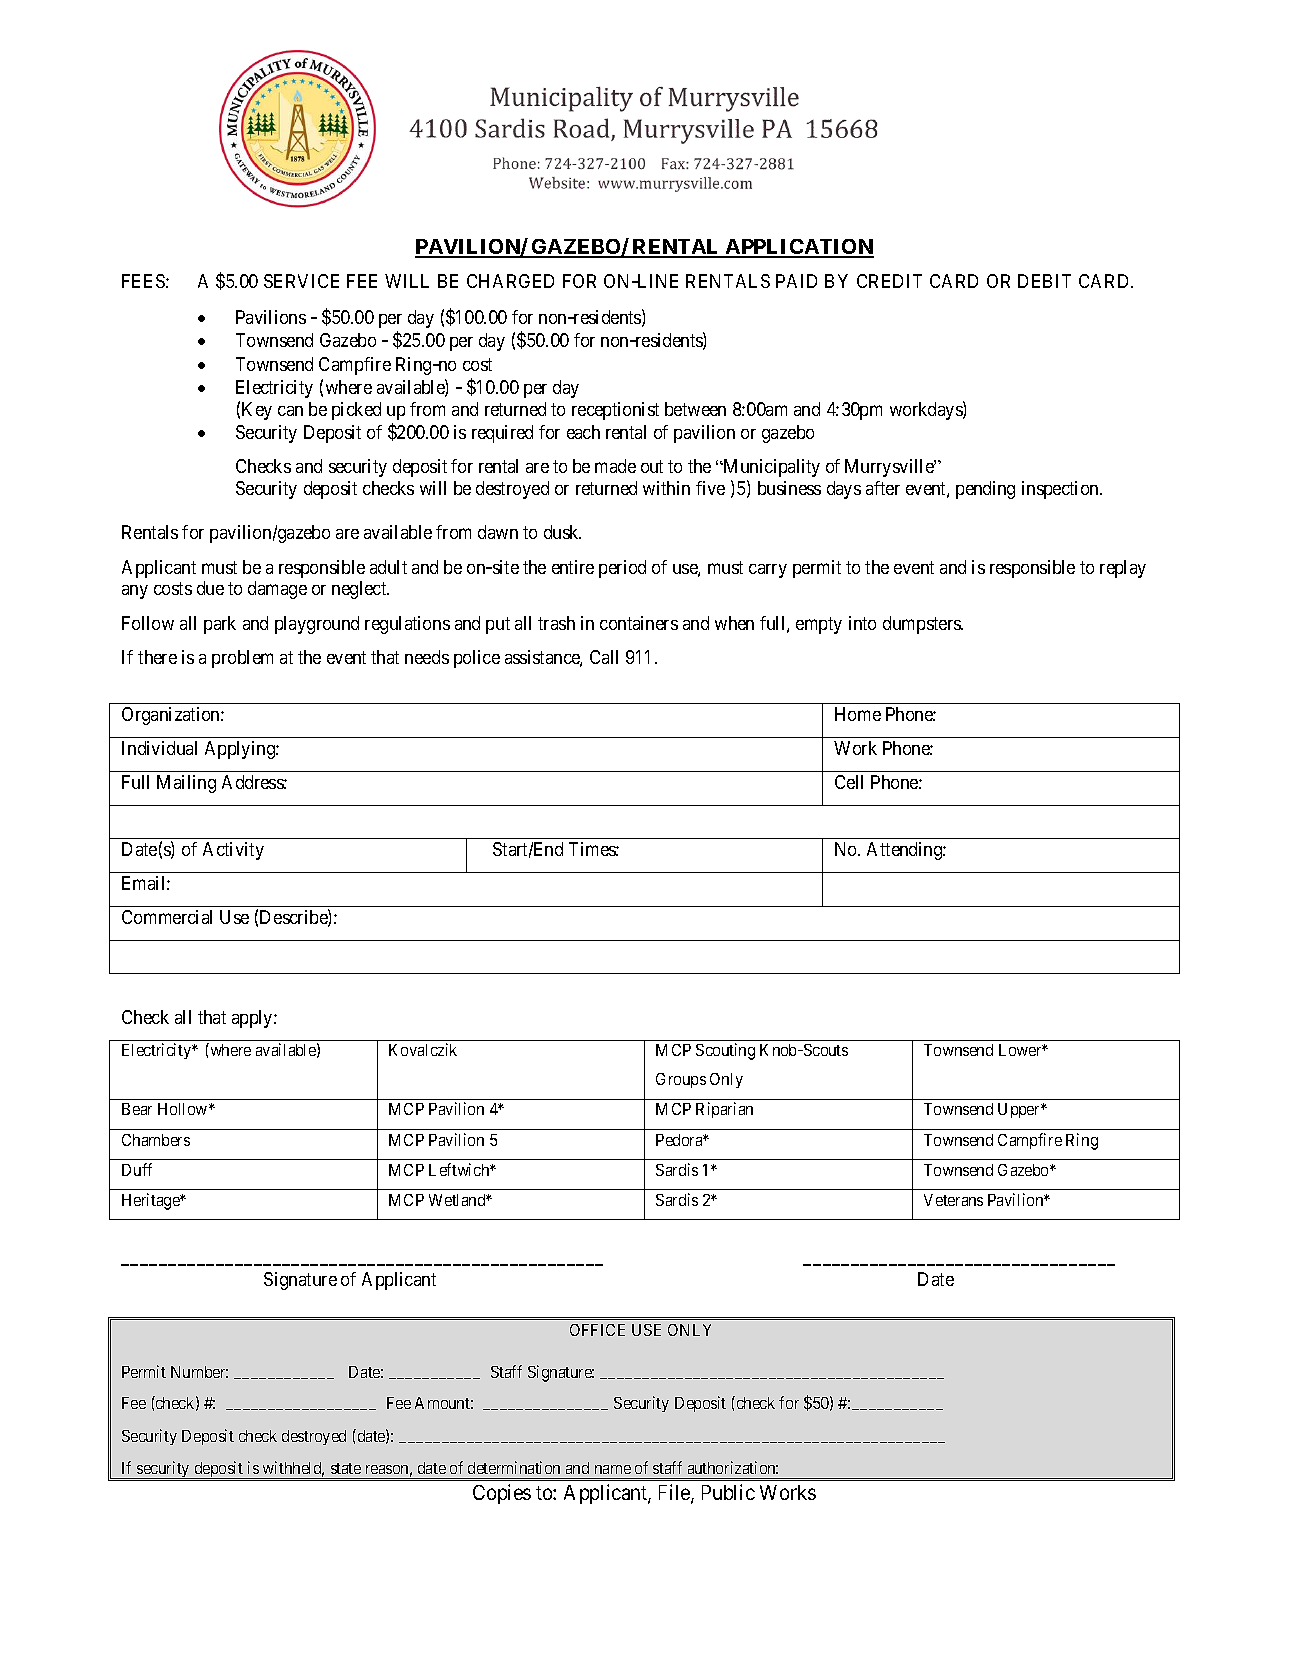 The height and width of the screenshot is (1668, 1289). What do you see at coordinates (242, 659) in the screenshot?
I see `problem` at bounding box center [242, 659].
